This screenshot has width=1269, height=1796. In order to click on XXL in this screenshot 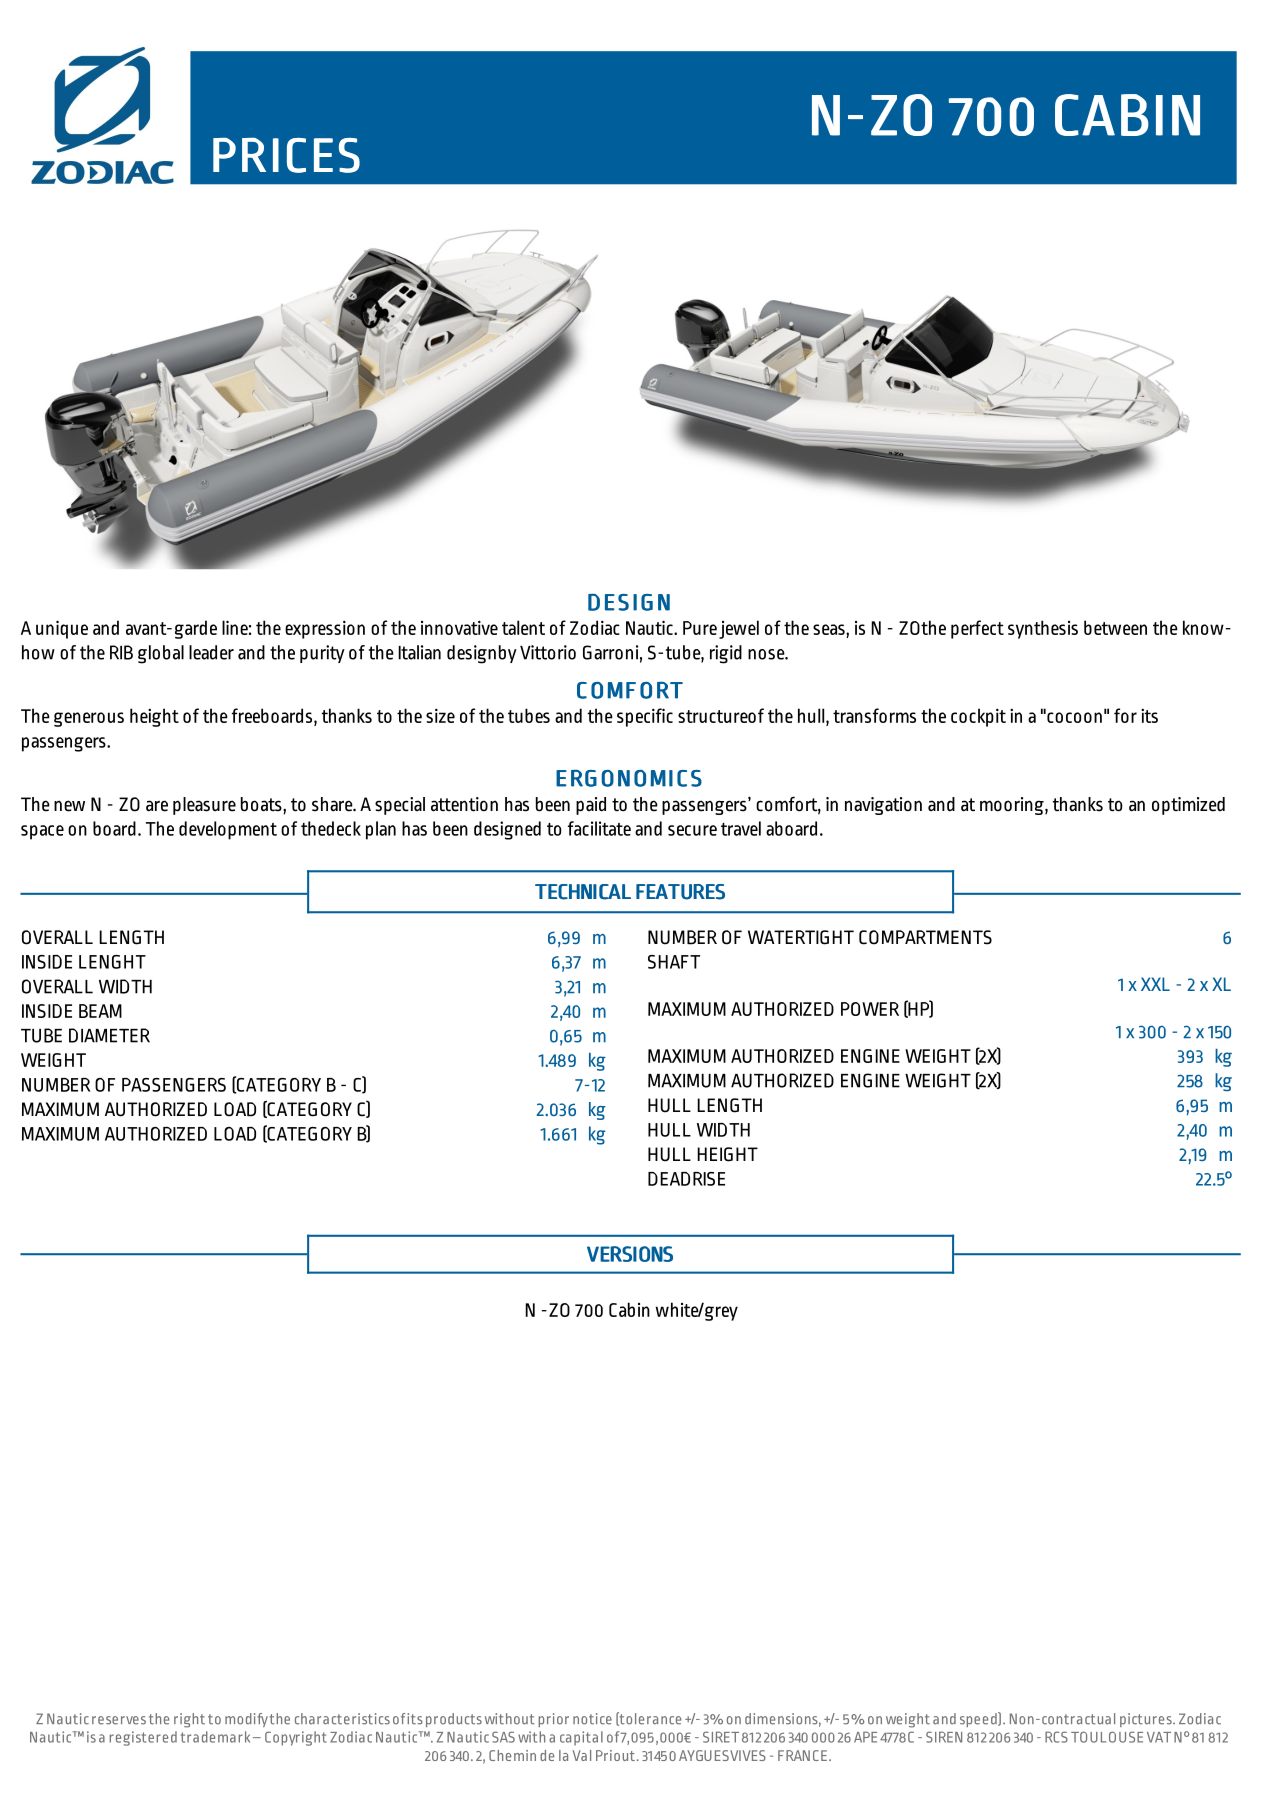, I will do `click(1155, 984)`.
